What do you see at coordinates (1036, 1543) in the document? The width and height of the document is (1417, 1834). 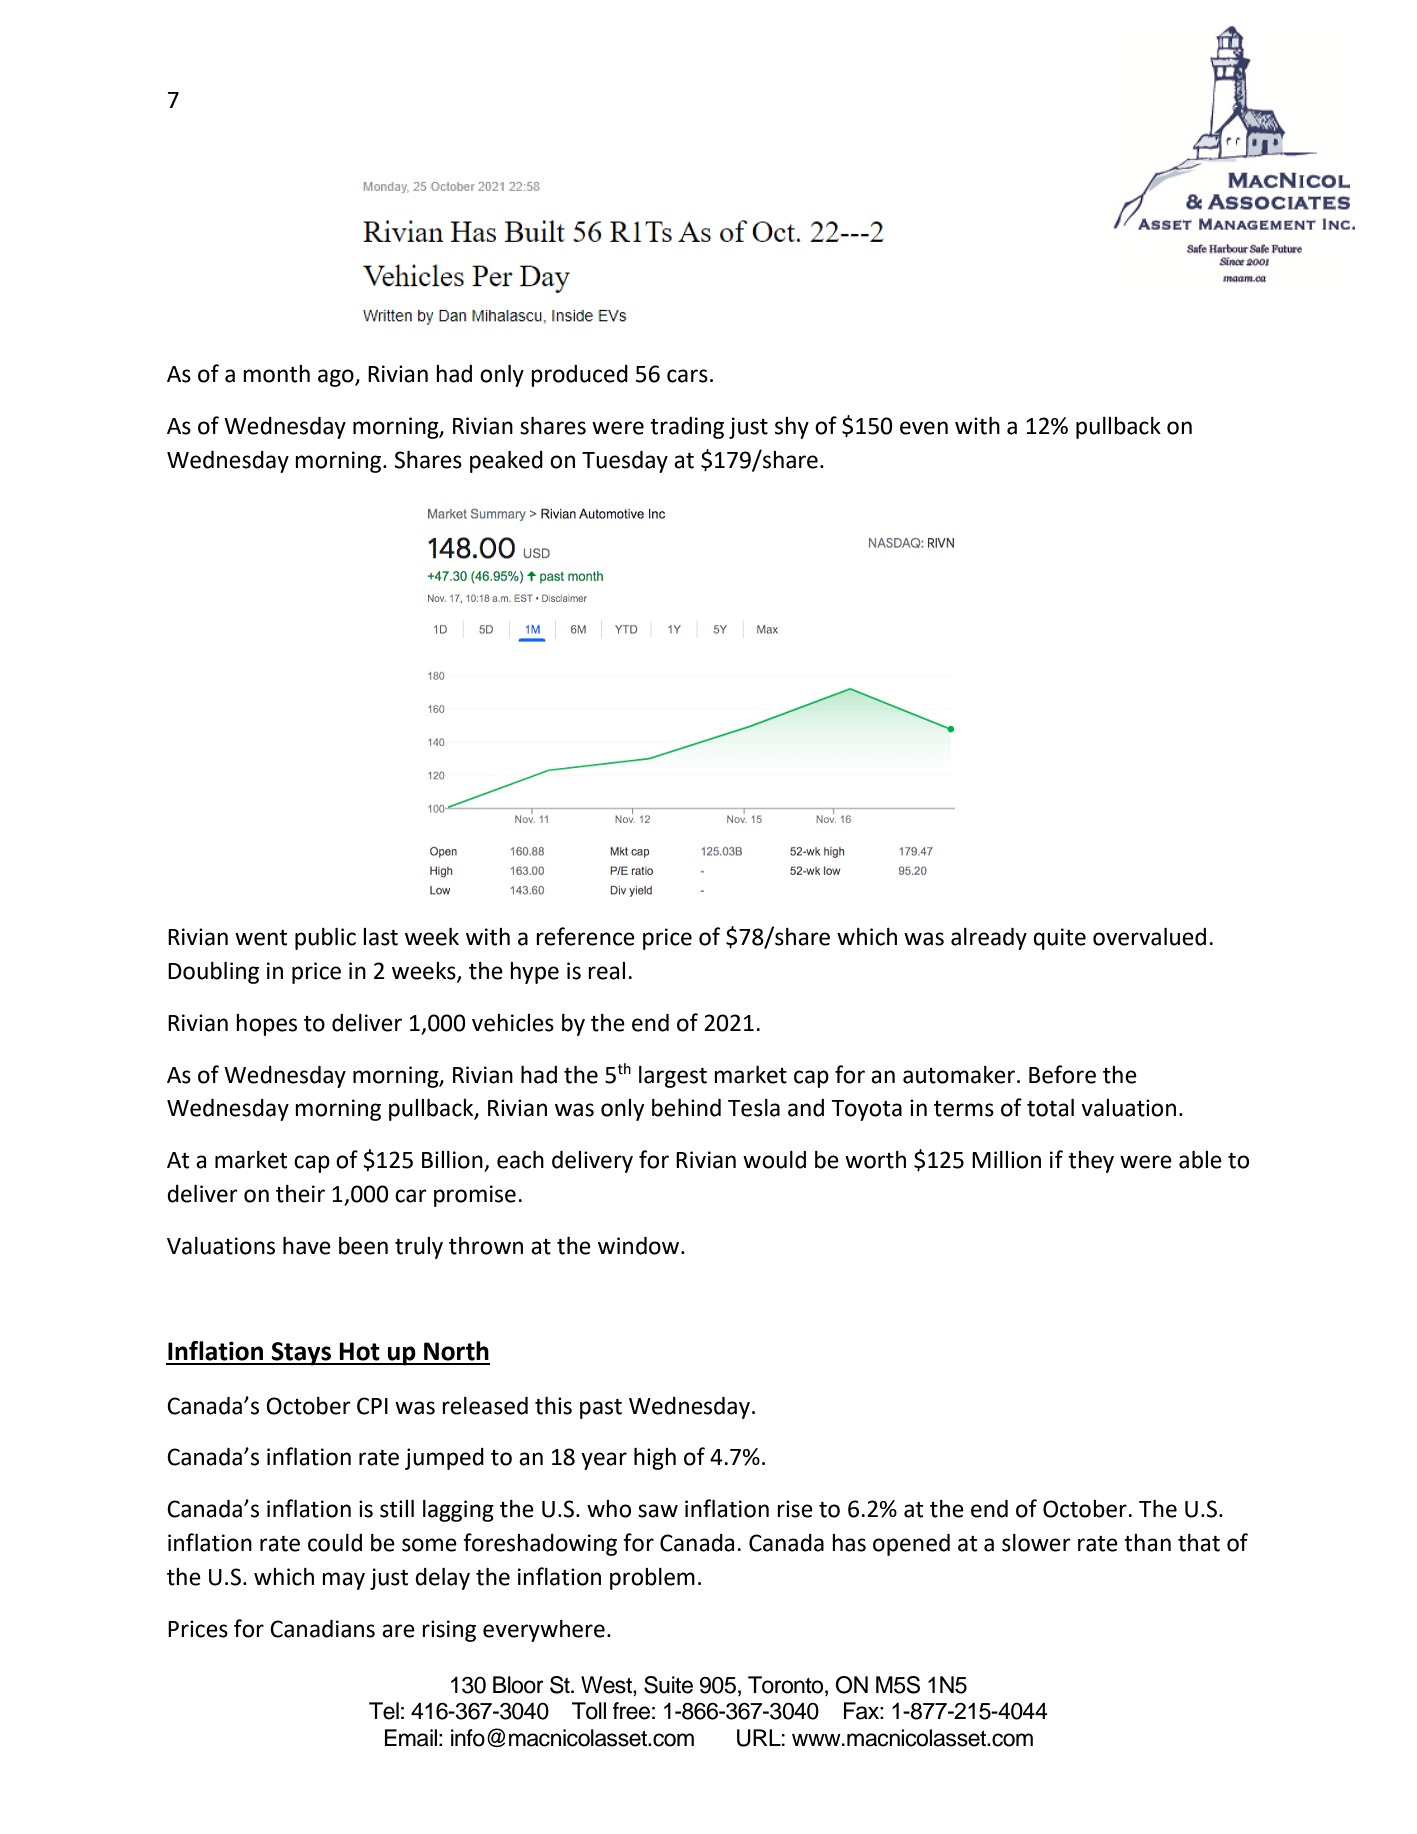 I see `slower` at bounding box center [1036, 1543].
